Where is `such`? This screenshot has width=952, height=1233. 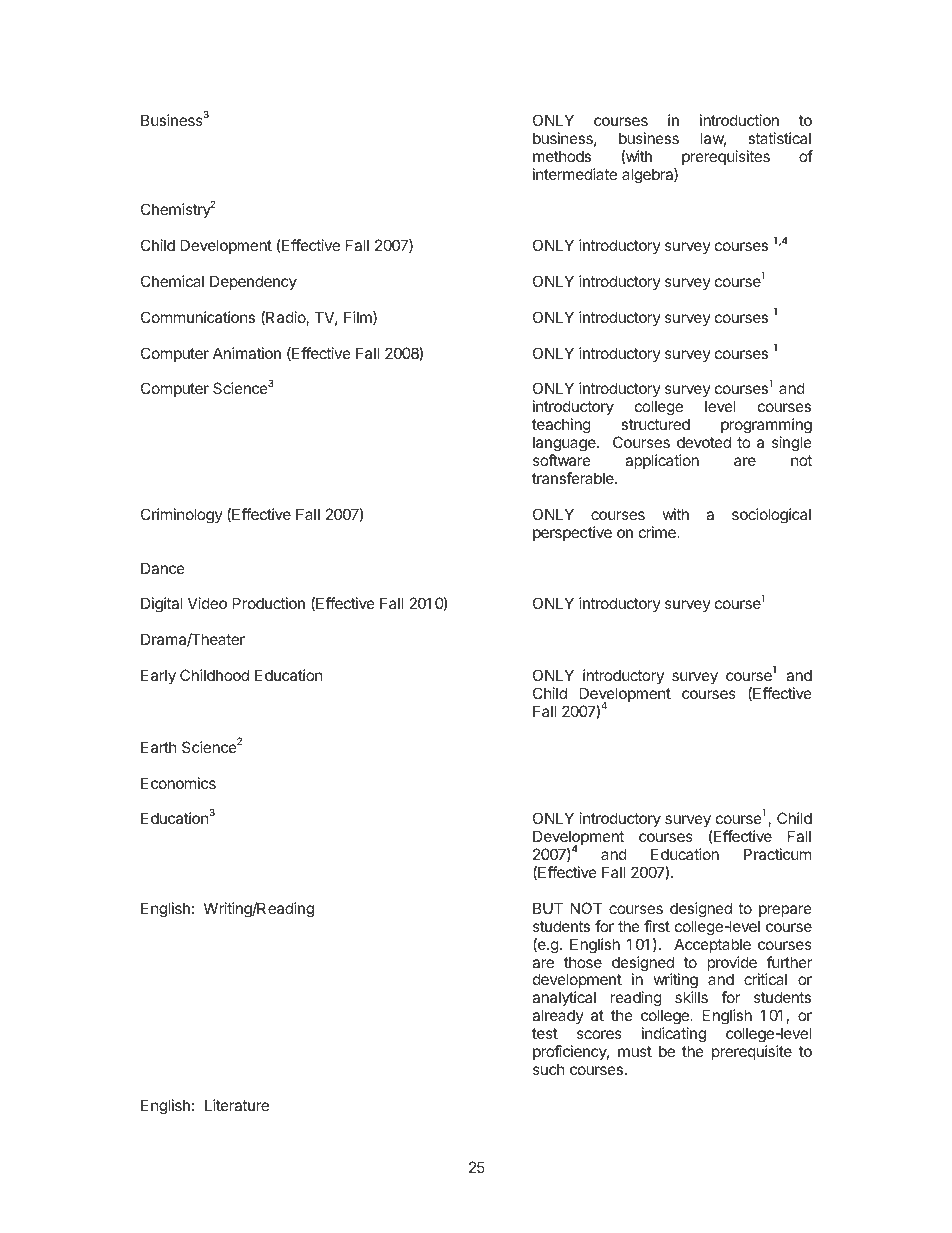 such is located at coordinates (549, 1069).
